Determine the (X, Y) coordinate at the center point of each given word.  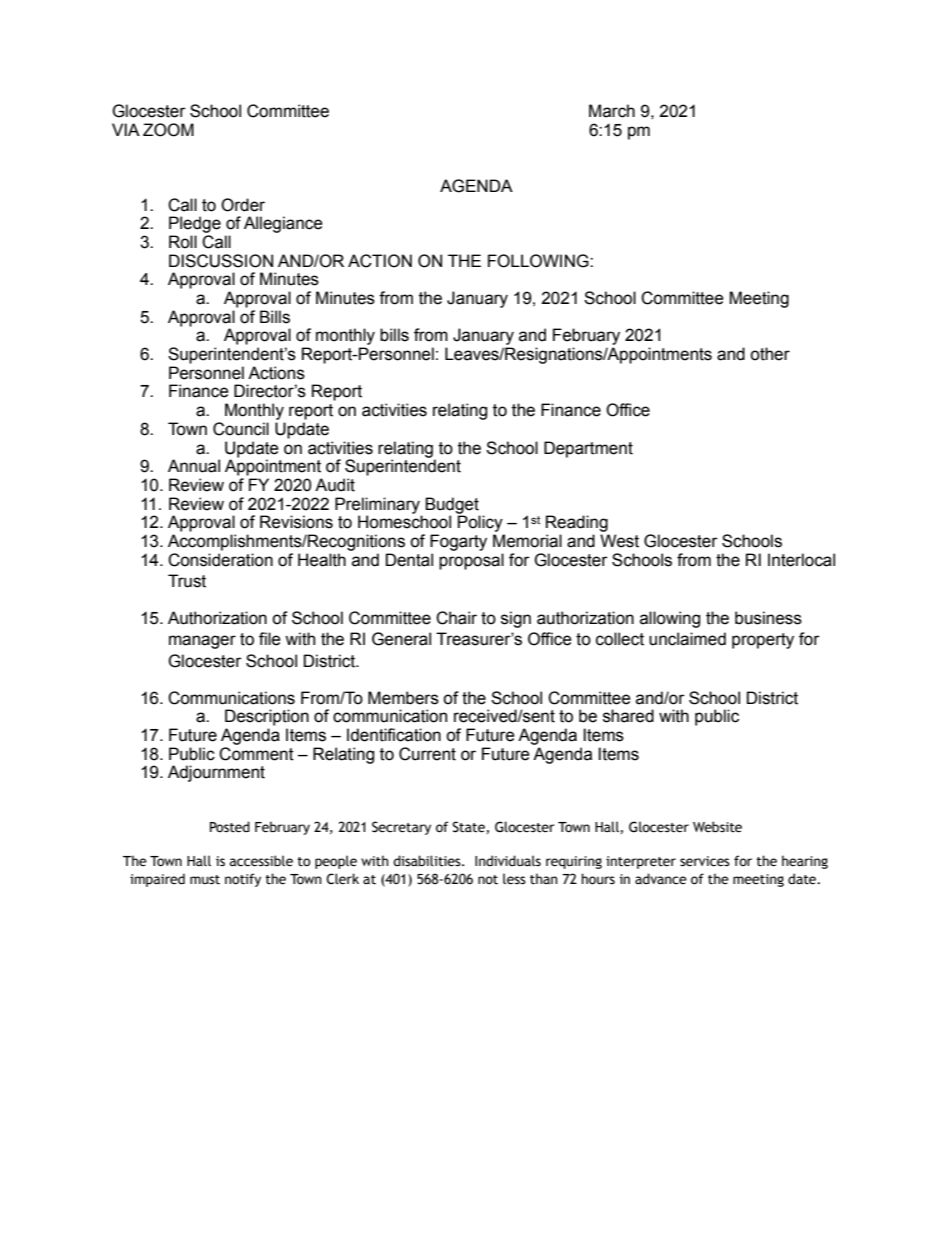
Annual (194, 466)
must (205, 880)
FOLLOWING (539, 261)
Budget (452, 506)
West (619, 541)
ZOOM (168, 130)
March (612, 111)
